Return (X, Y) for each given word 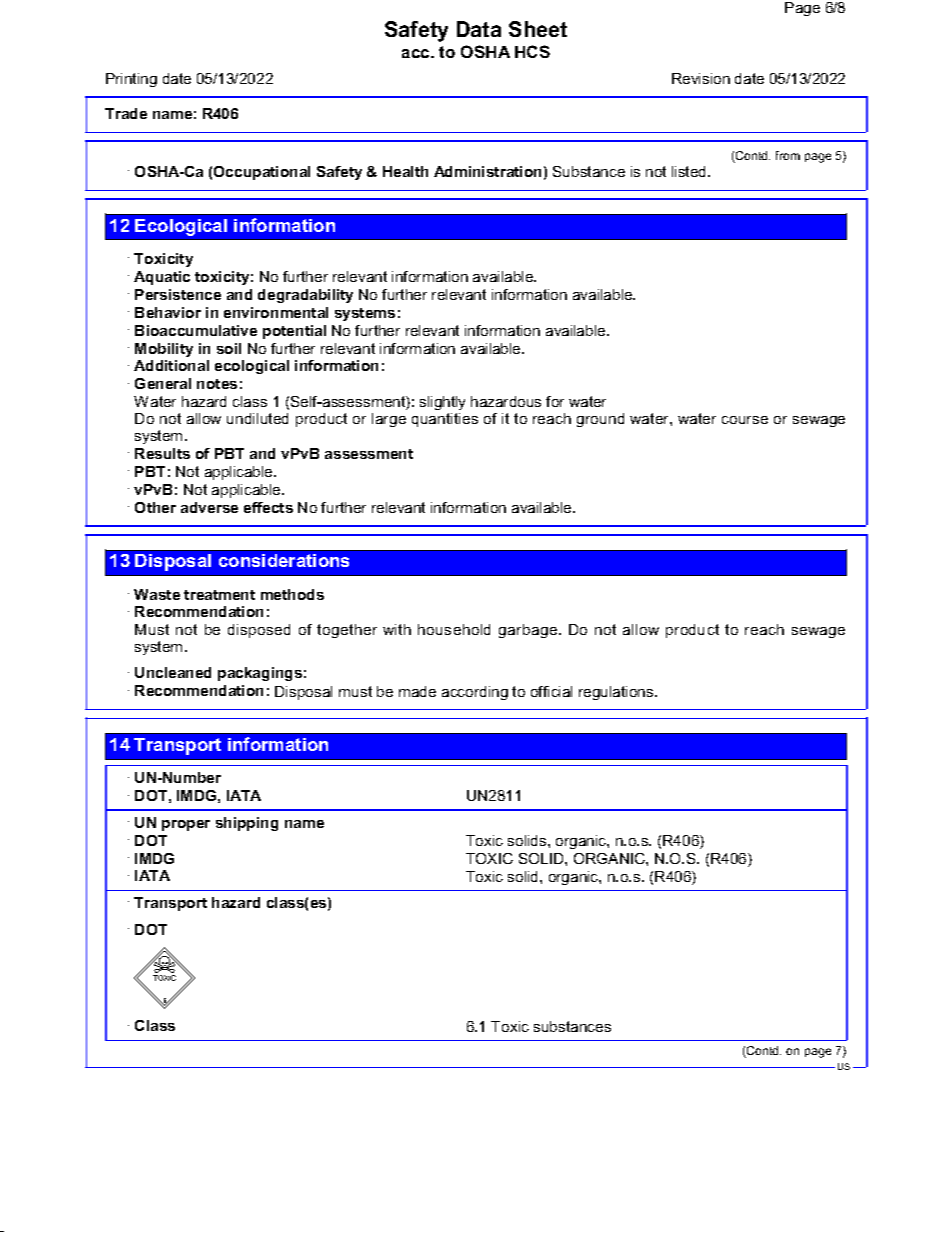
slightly (442, 403)
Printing (131, 80)
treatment (219, 595)
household (454, 629)
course (745, 420)
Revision (701, 78)
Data (479, 29)
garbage (529, 631)
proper (186, 825)
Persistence (178, 294)
